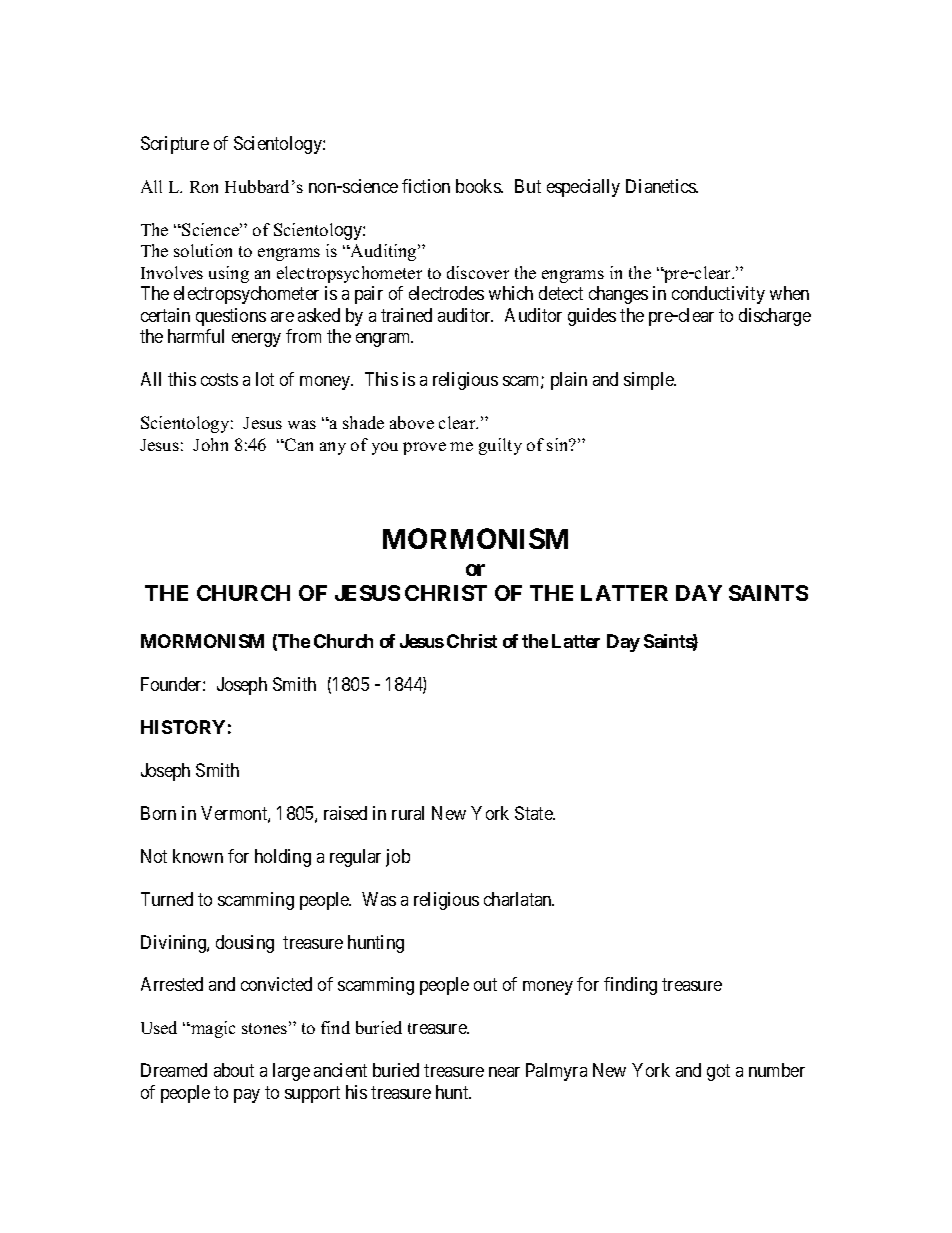  Describe the element at coordinates (183, 727) in the screenshot. I see `HISTORY` at that location.
